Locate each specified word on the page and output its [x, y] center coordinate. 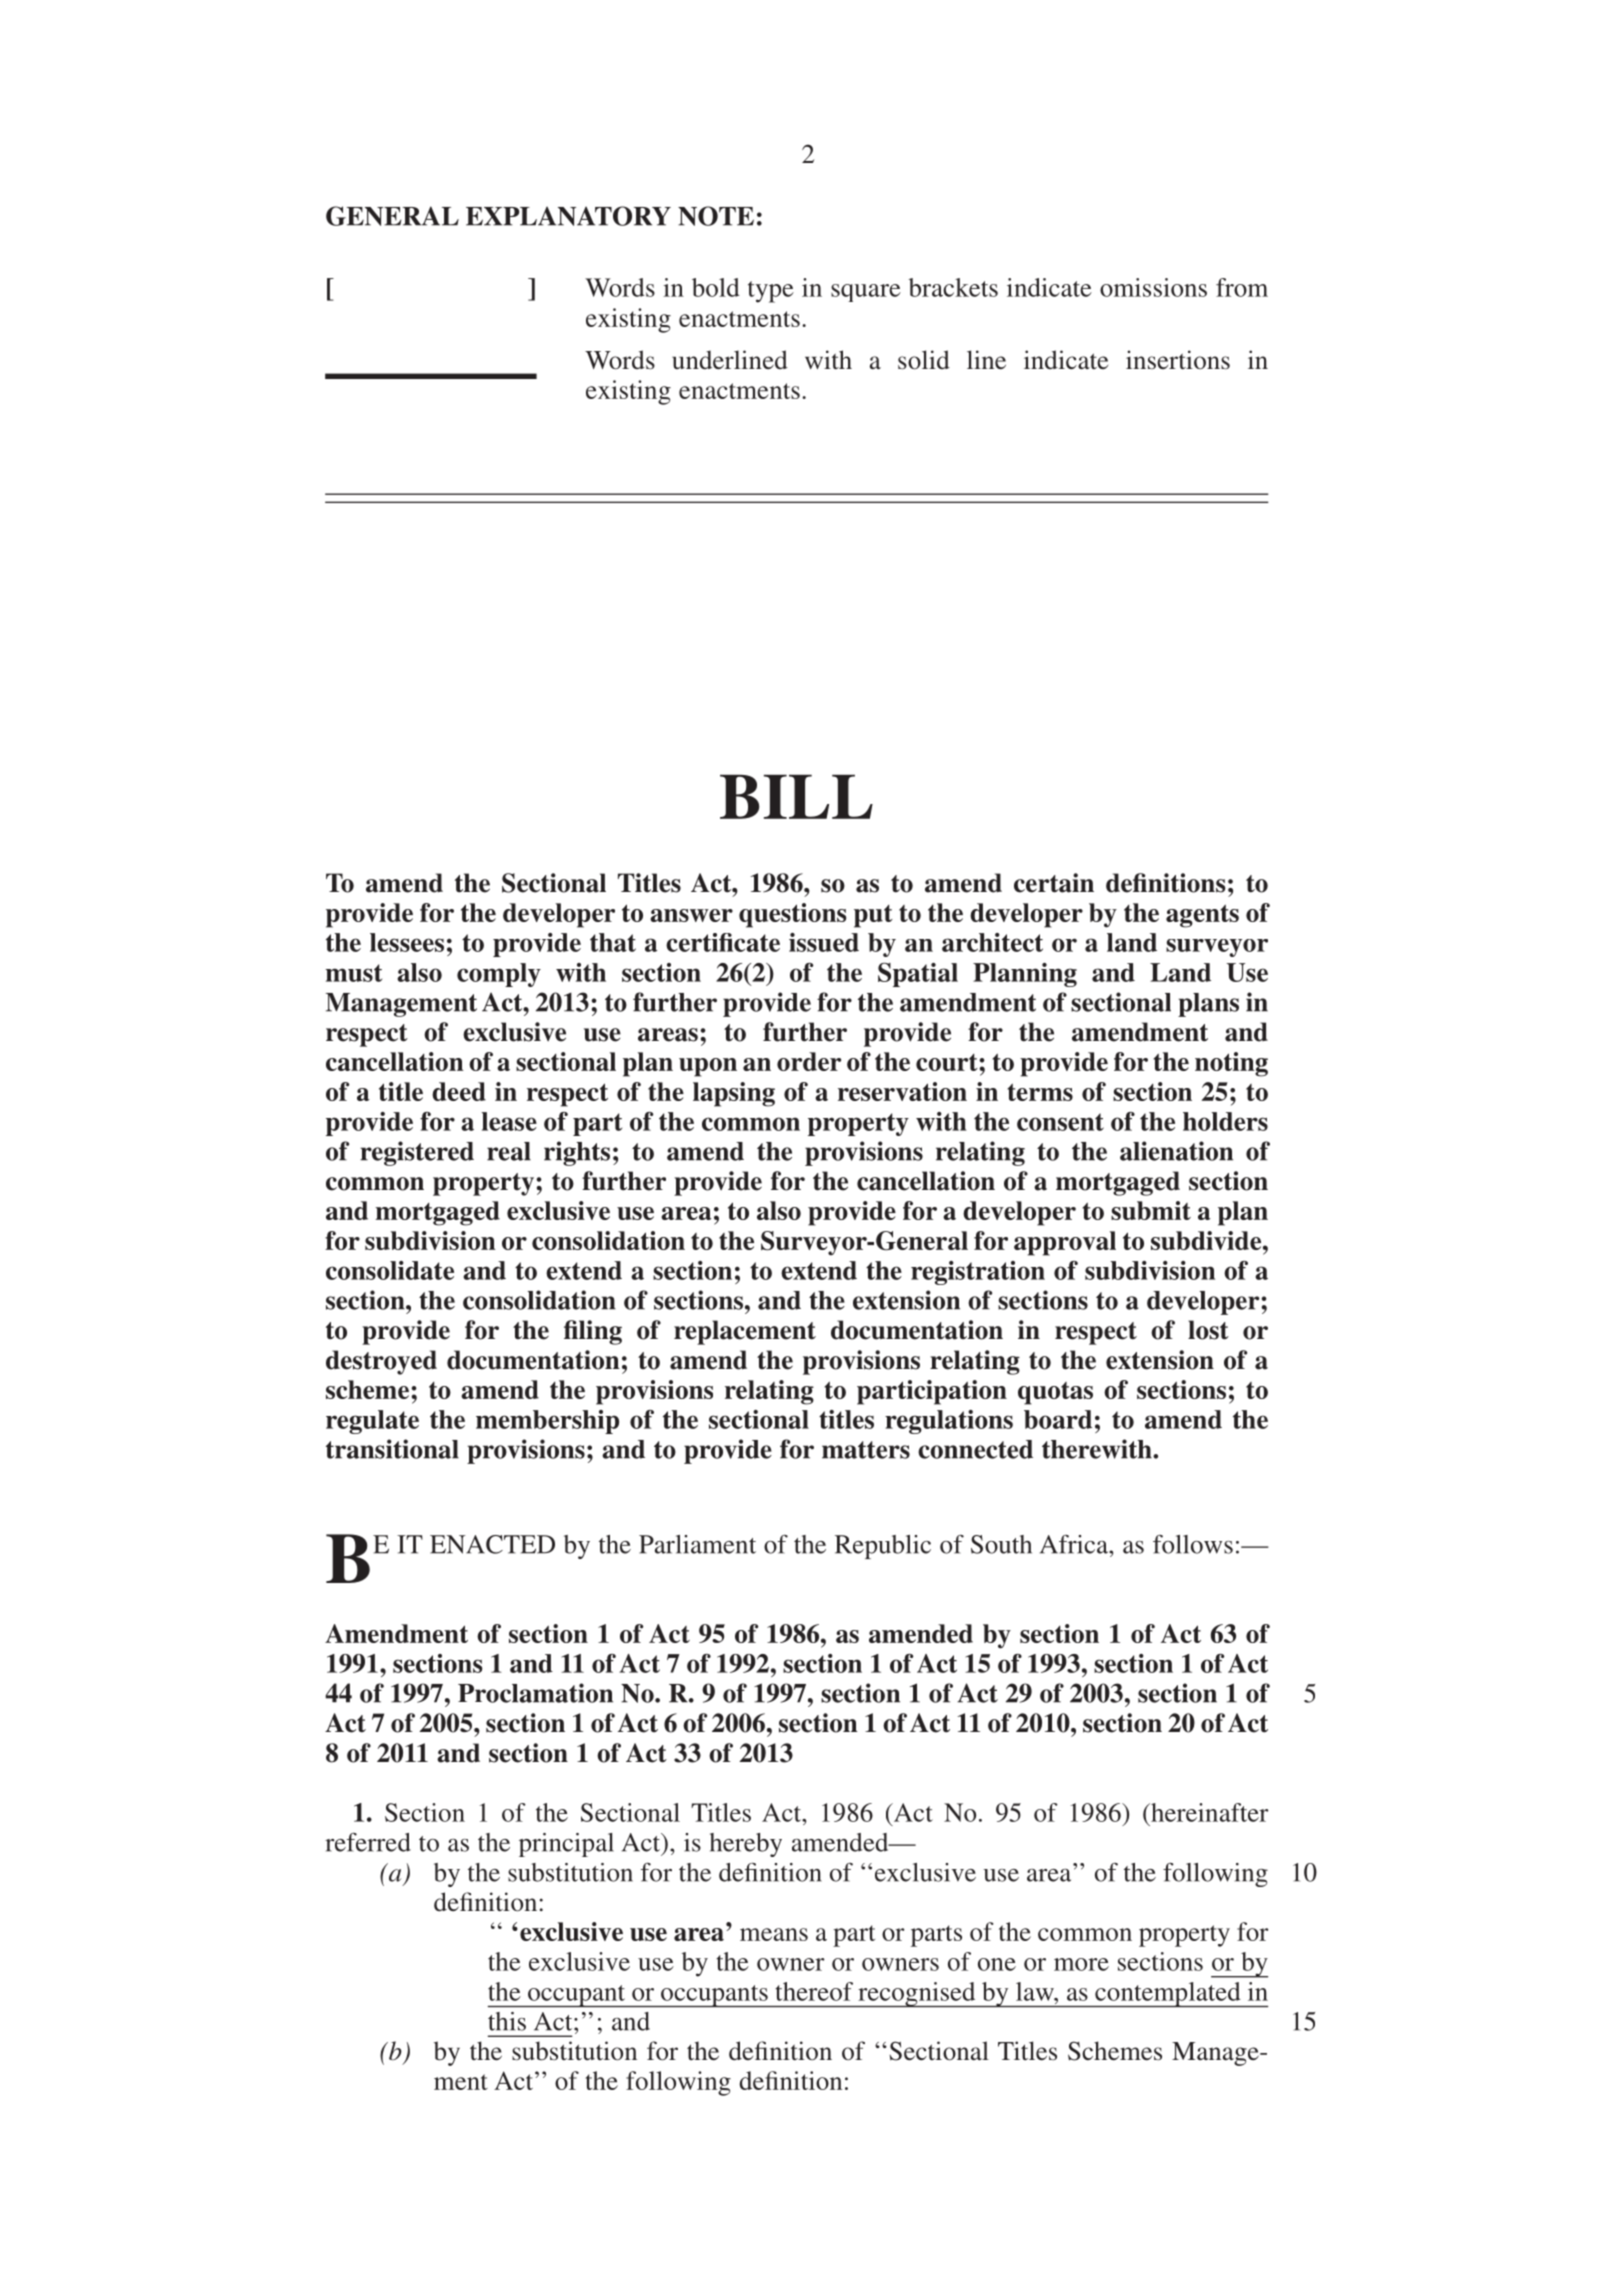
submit [1151, 1210]
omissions [1153, 287]
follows [1193, 1544]
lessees [407, 942]
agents [1202, 916]
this [507, 2021]
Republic [883, 1547]
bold [716, 287]
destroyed [381, 1362]
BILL [796, 797]
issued [824, 942]
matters [866, 1450]
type [771, 292]
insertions [1178, 360]
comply [499, 975]
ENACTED [492, 1544]
